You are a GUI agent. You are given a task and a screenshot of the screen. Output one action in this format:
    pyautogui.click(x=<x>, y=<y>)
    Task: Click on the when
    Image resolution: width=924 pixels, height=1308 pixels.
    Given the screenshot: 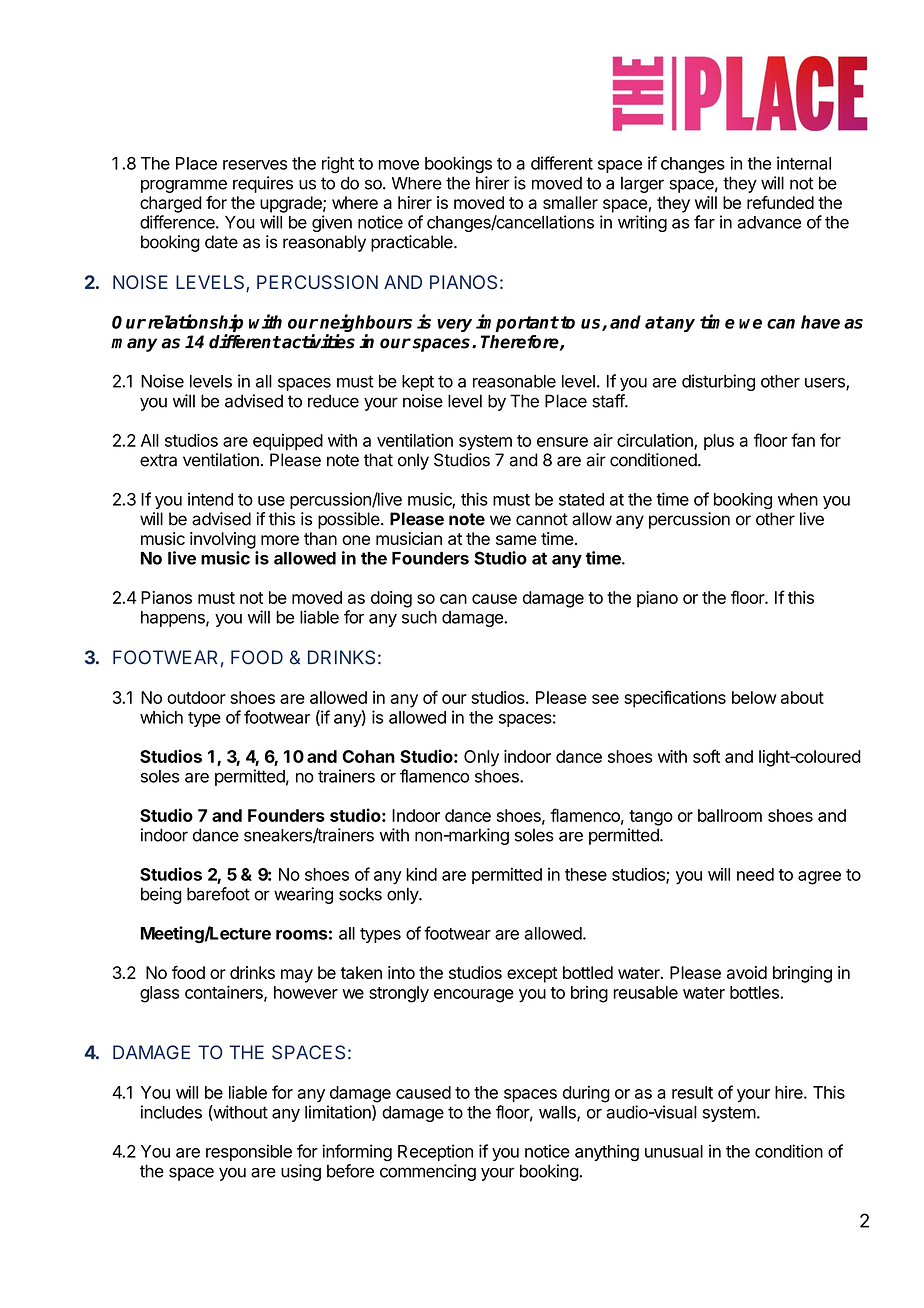 What is the action you would take?
    pyautogui.click(x=798, y=499)
